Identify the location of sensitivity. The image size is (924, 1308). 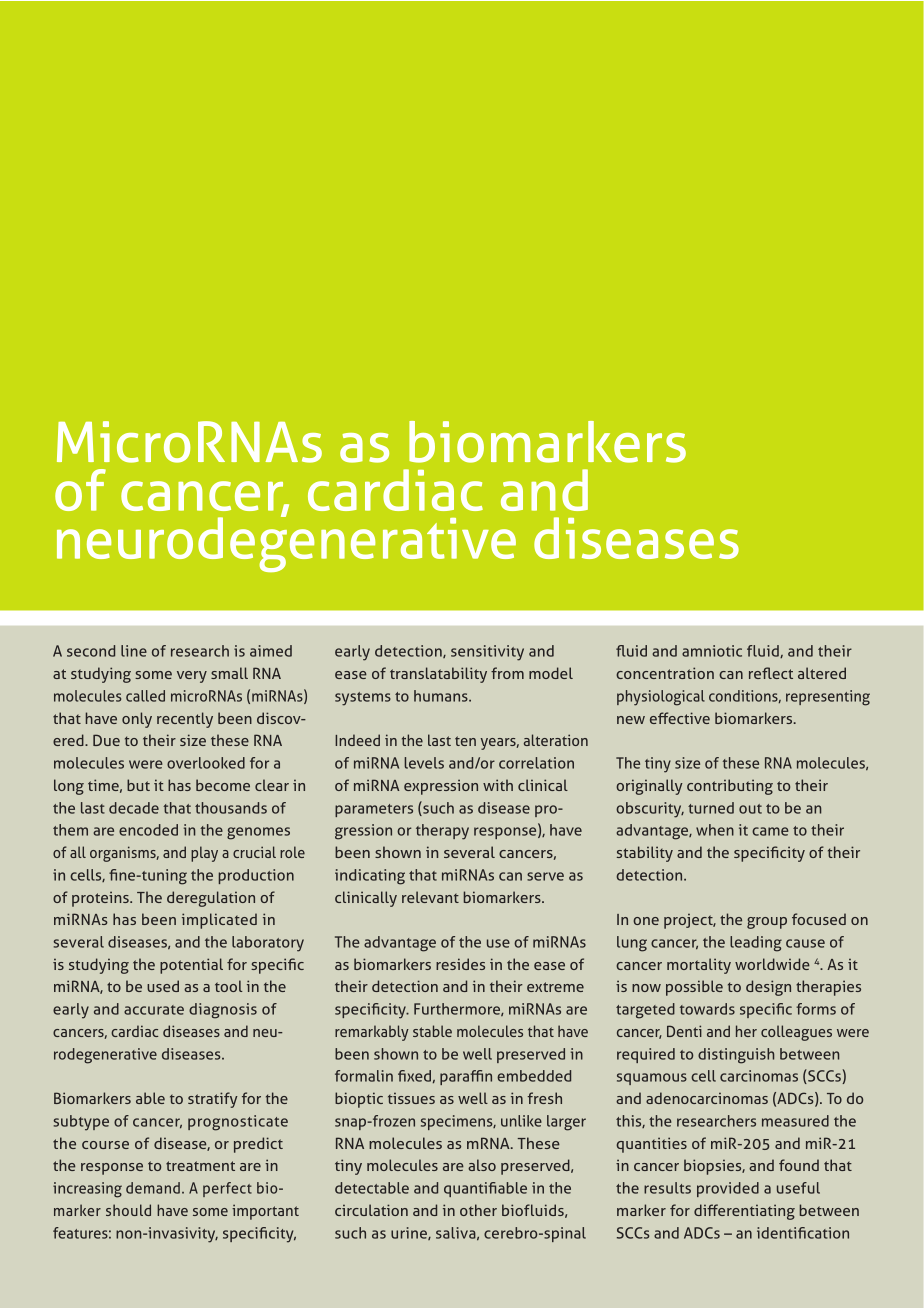
(487, 653).
